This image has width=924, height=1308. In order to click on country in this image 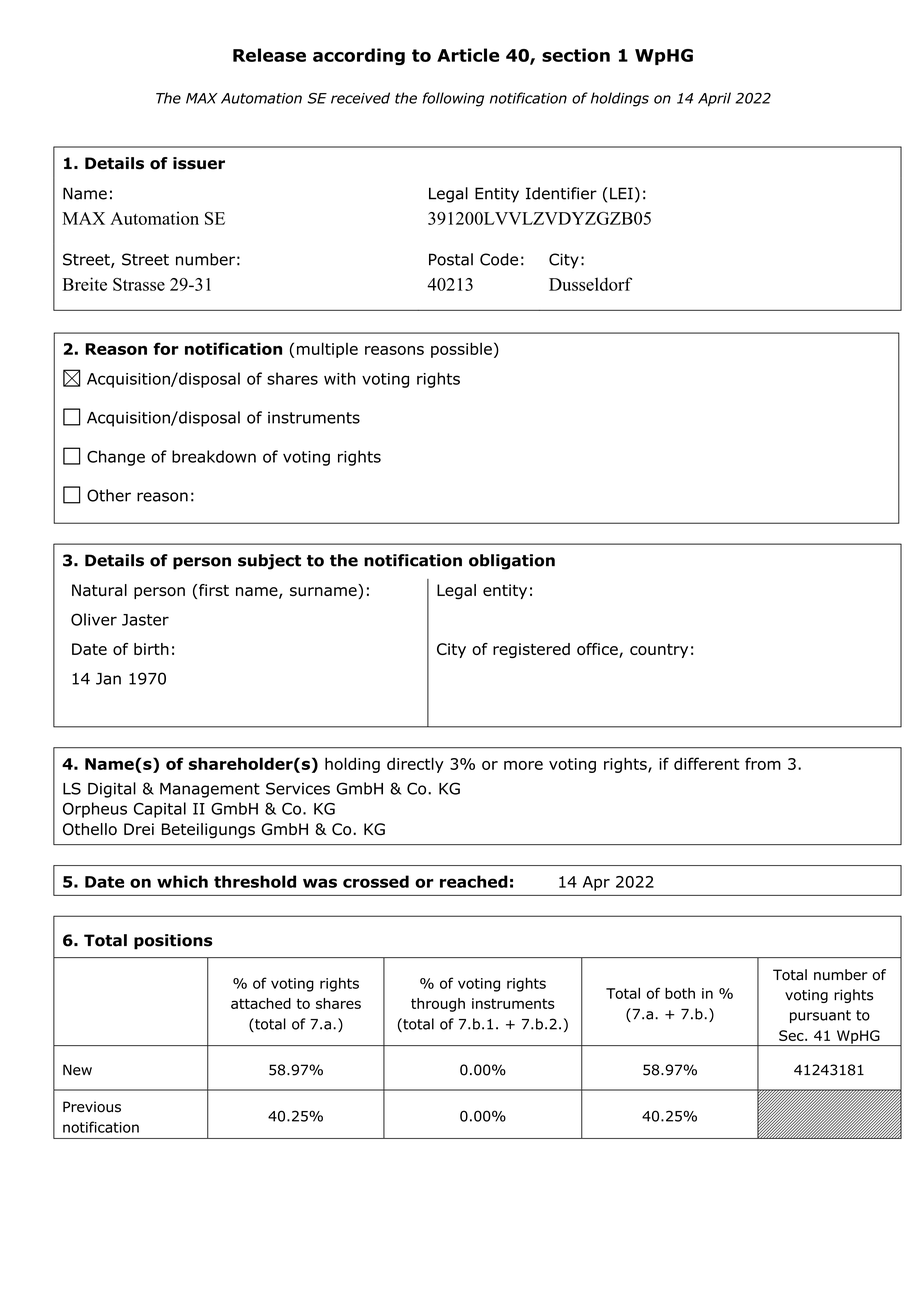, I will do `click(659, 651)`.
